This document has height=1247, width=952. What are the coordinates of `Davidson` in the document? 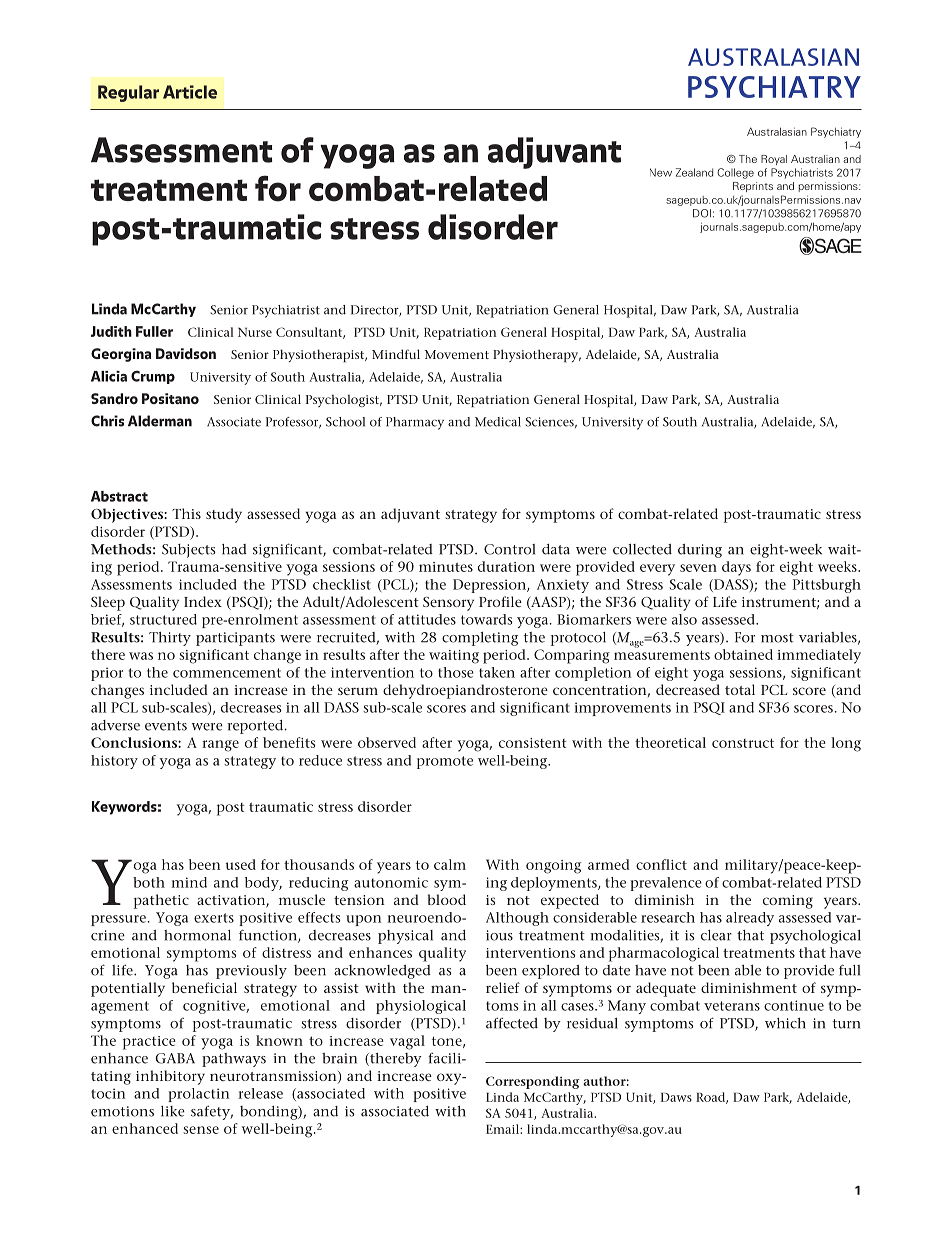 It's located at (186, 353).
